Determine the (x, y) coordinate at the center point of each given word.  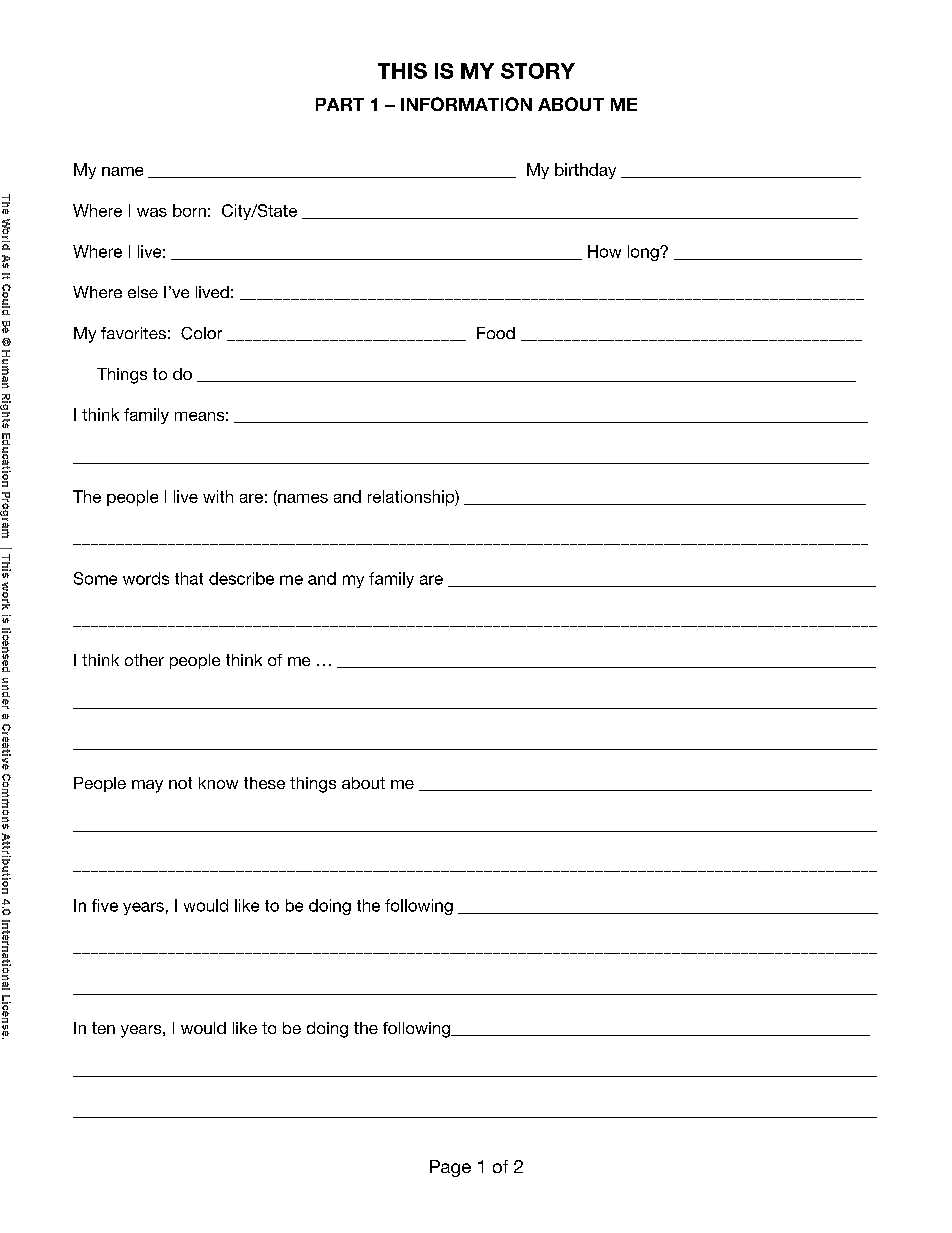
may (147, 786)
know (218, 783)
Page (450, 1168)
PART (340, 104)
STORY (538, 71)
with (218, 496)
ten (103, 1028)
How (604, 251)
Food (496, 333)
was (152, 212)
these (264, 783)
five (105, 905)
